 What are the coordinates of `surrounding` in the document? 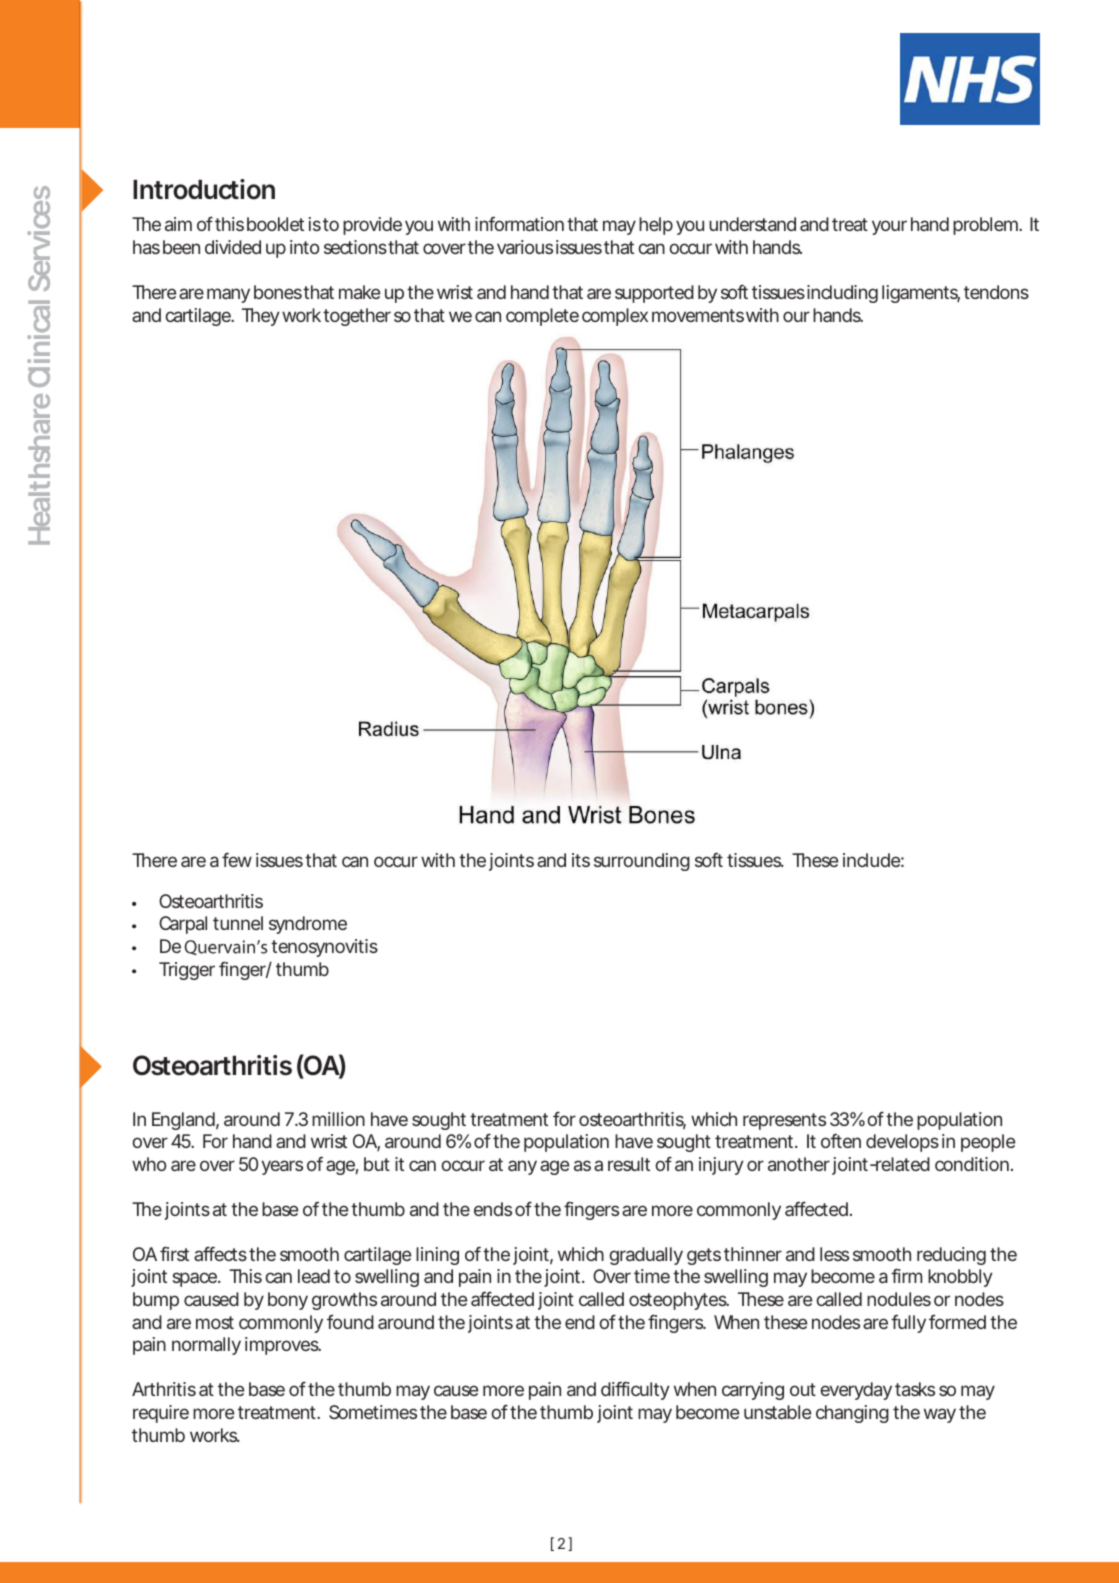 It's located at (642, 862).
